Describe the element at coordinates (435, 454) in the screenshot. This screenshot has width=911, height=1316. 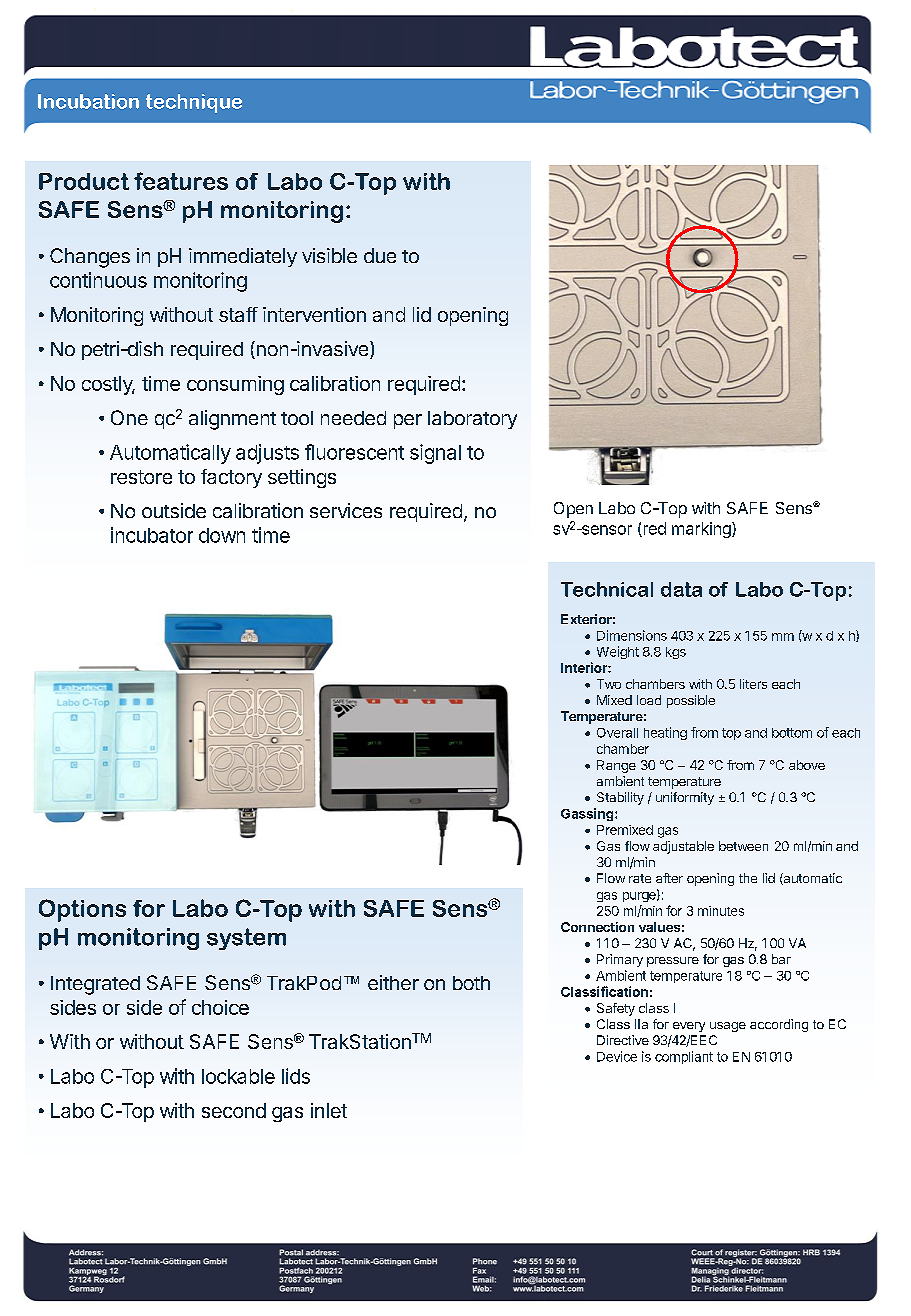
I see `signal` at that location.
